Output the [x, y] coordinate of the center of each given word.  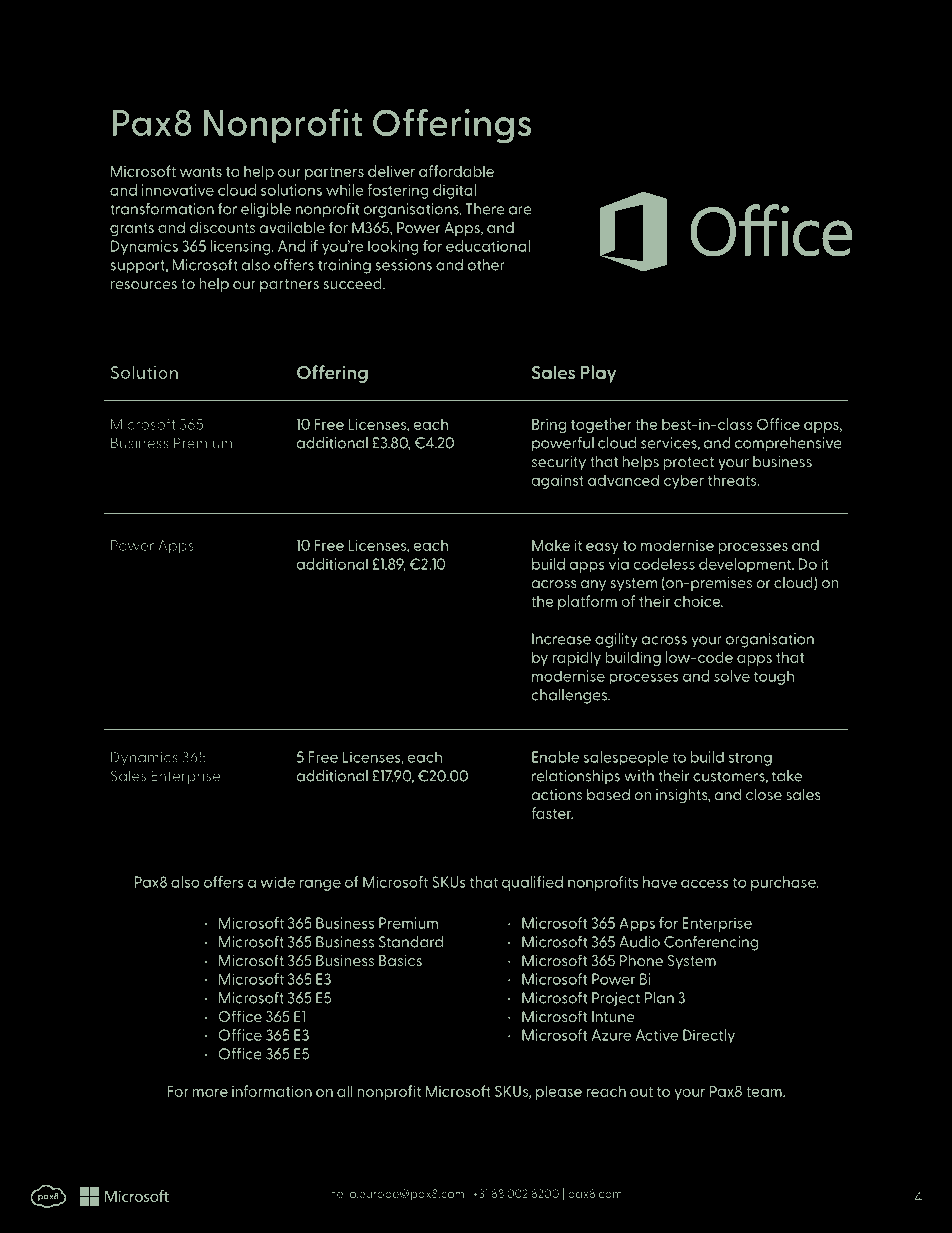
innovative [178, 190]
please [559, 1092]
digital [454, 191]
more [210, 1093]
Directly [709, 1036]
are [520, 210]
